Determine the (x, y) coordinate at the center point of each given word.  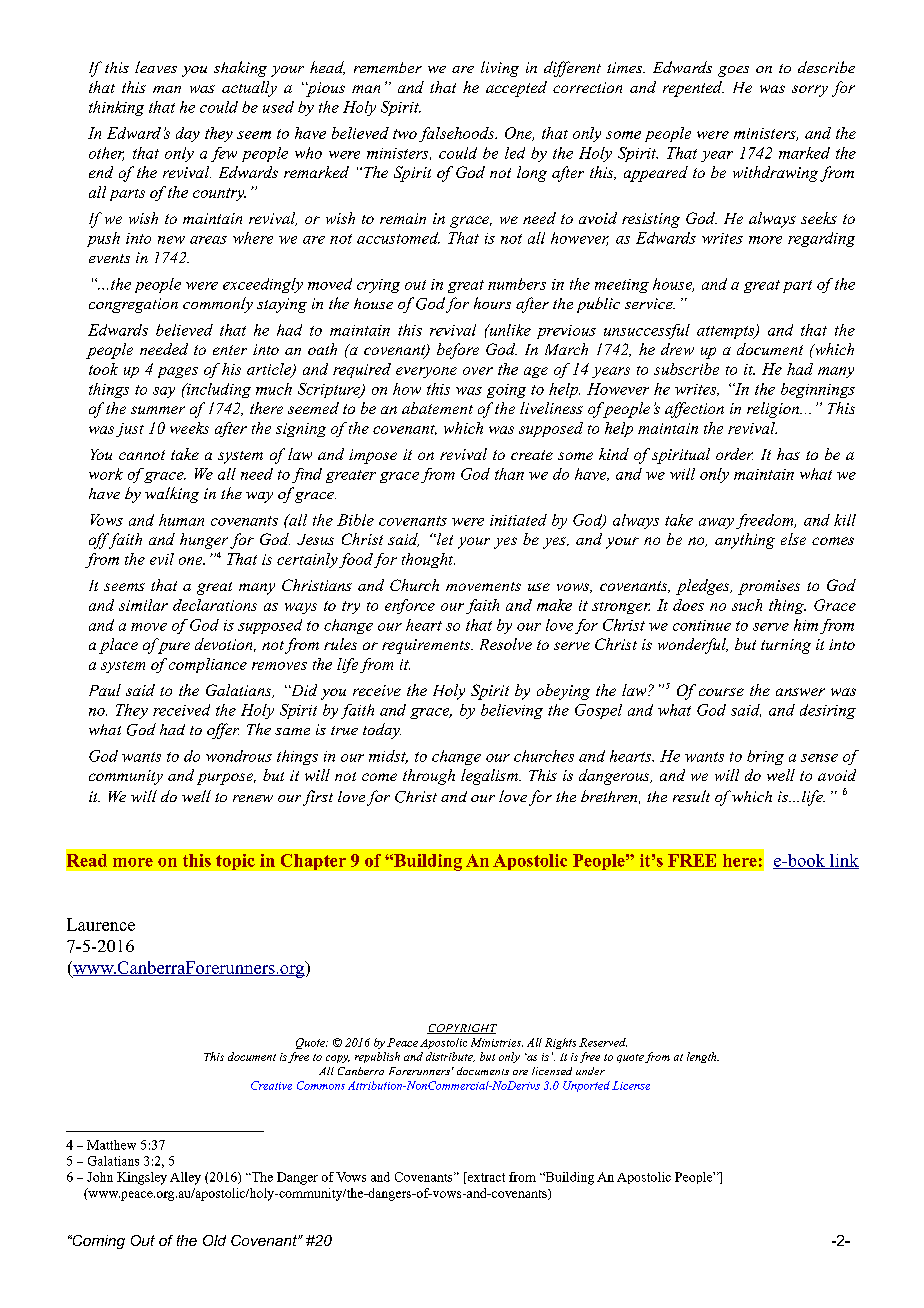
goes (733, 71)
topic (235, 862)
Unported (586, 1086)
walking (172, 495)
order (734, 454)
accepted (516, 89)
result (691, 796)
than (509, 474)
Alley (185, 1178)
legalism (490, 777)
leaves (156, 67)
